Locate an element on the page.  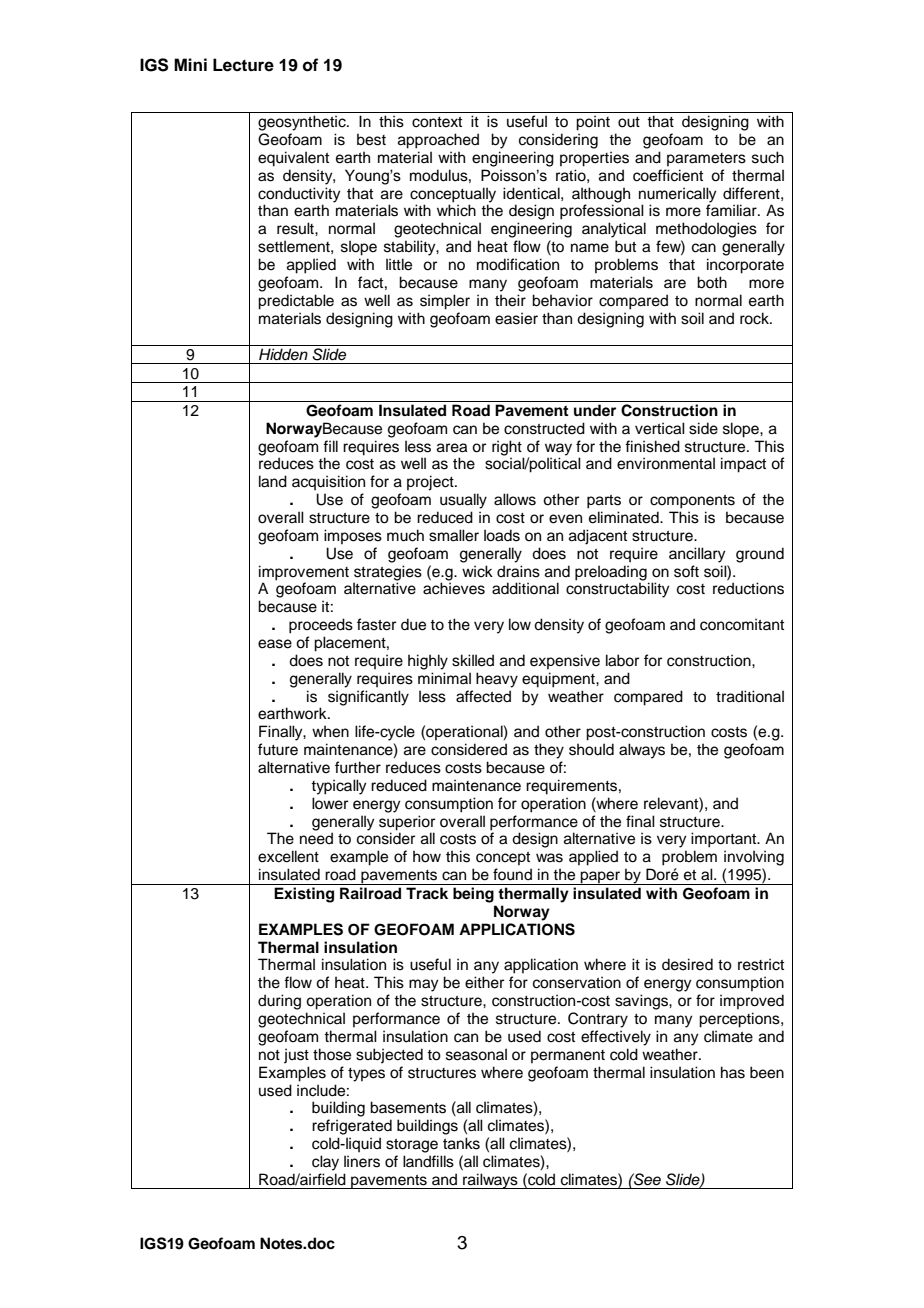
lower is located at coordinates (330, 803).
